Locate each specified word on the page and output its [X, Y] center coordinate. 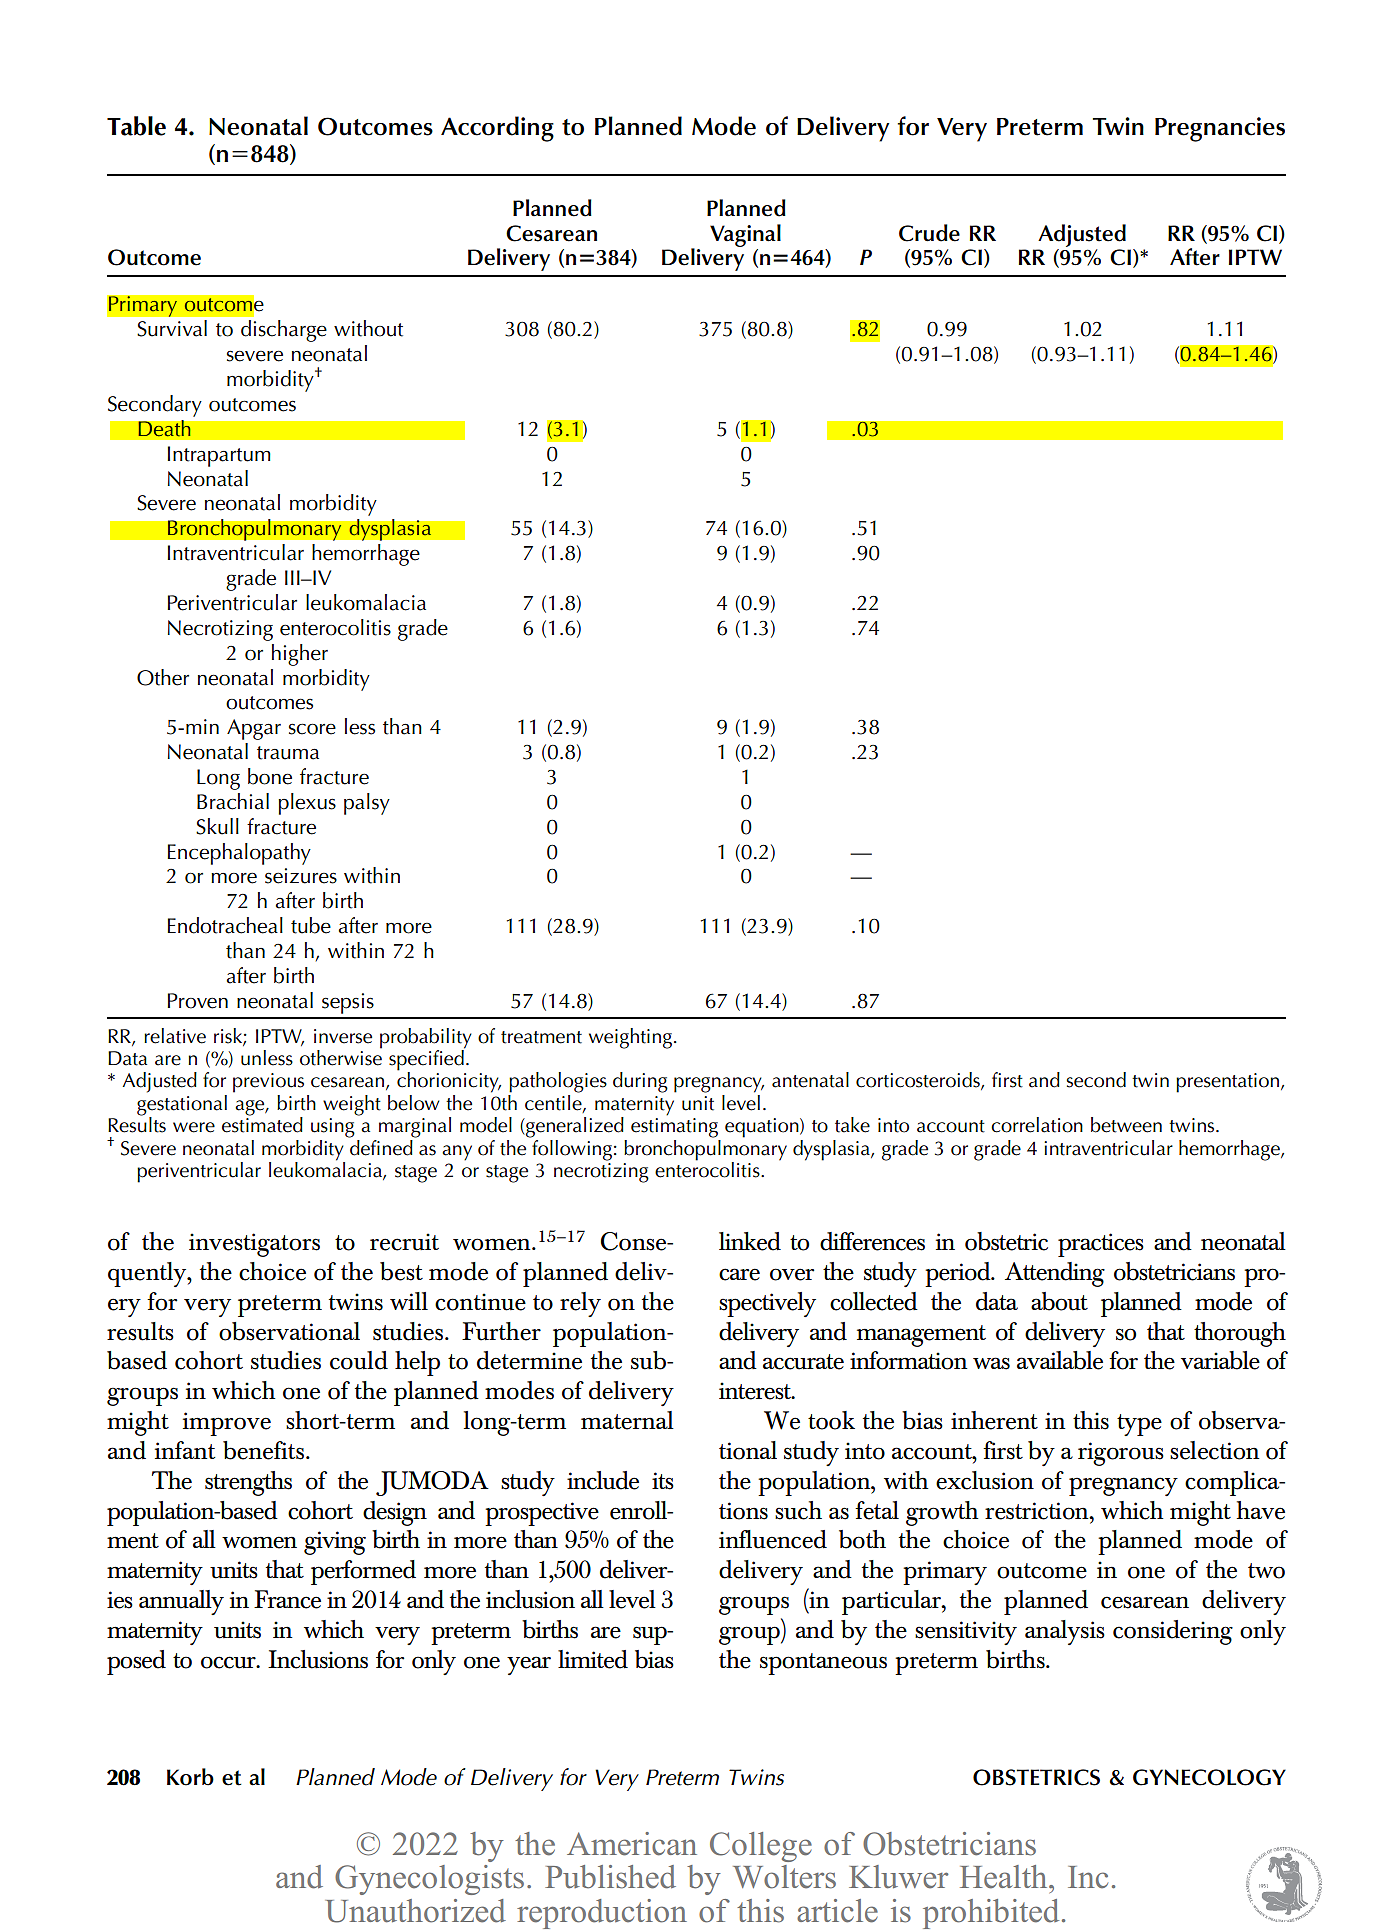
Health [1005, 1877]
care [739, 1274]
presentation [1227, 1083]
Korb [190, 1777]
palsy [367, 804]
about [1059, 1301]
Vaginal [745, 235]
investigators [254, 1245]
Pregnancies [1220, 129]
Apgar [254, 729]
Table [136, 126]
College [761, 1847]
